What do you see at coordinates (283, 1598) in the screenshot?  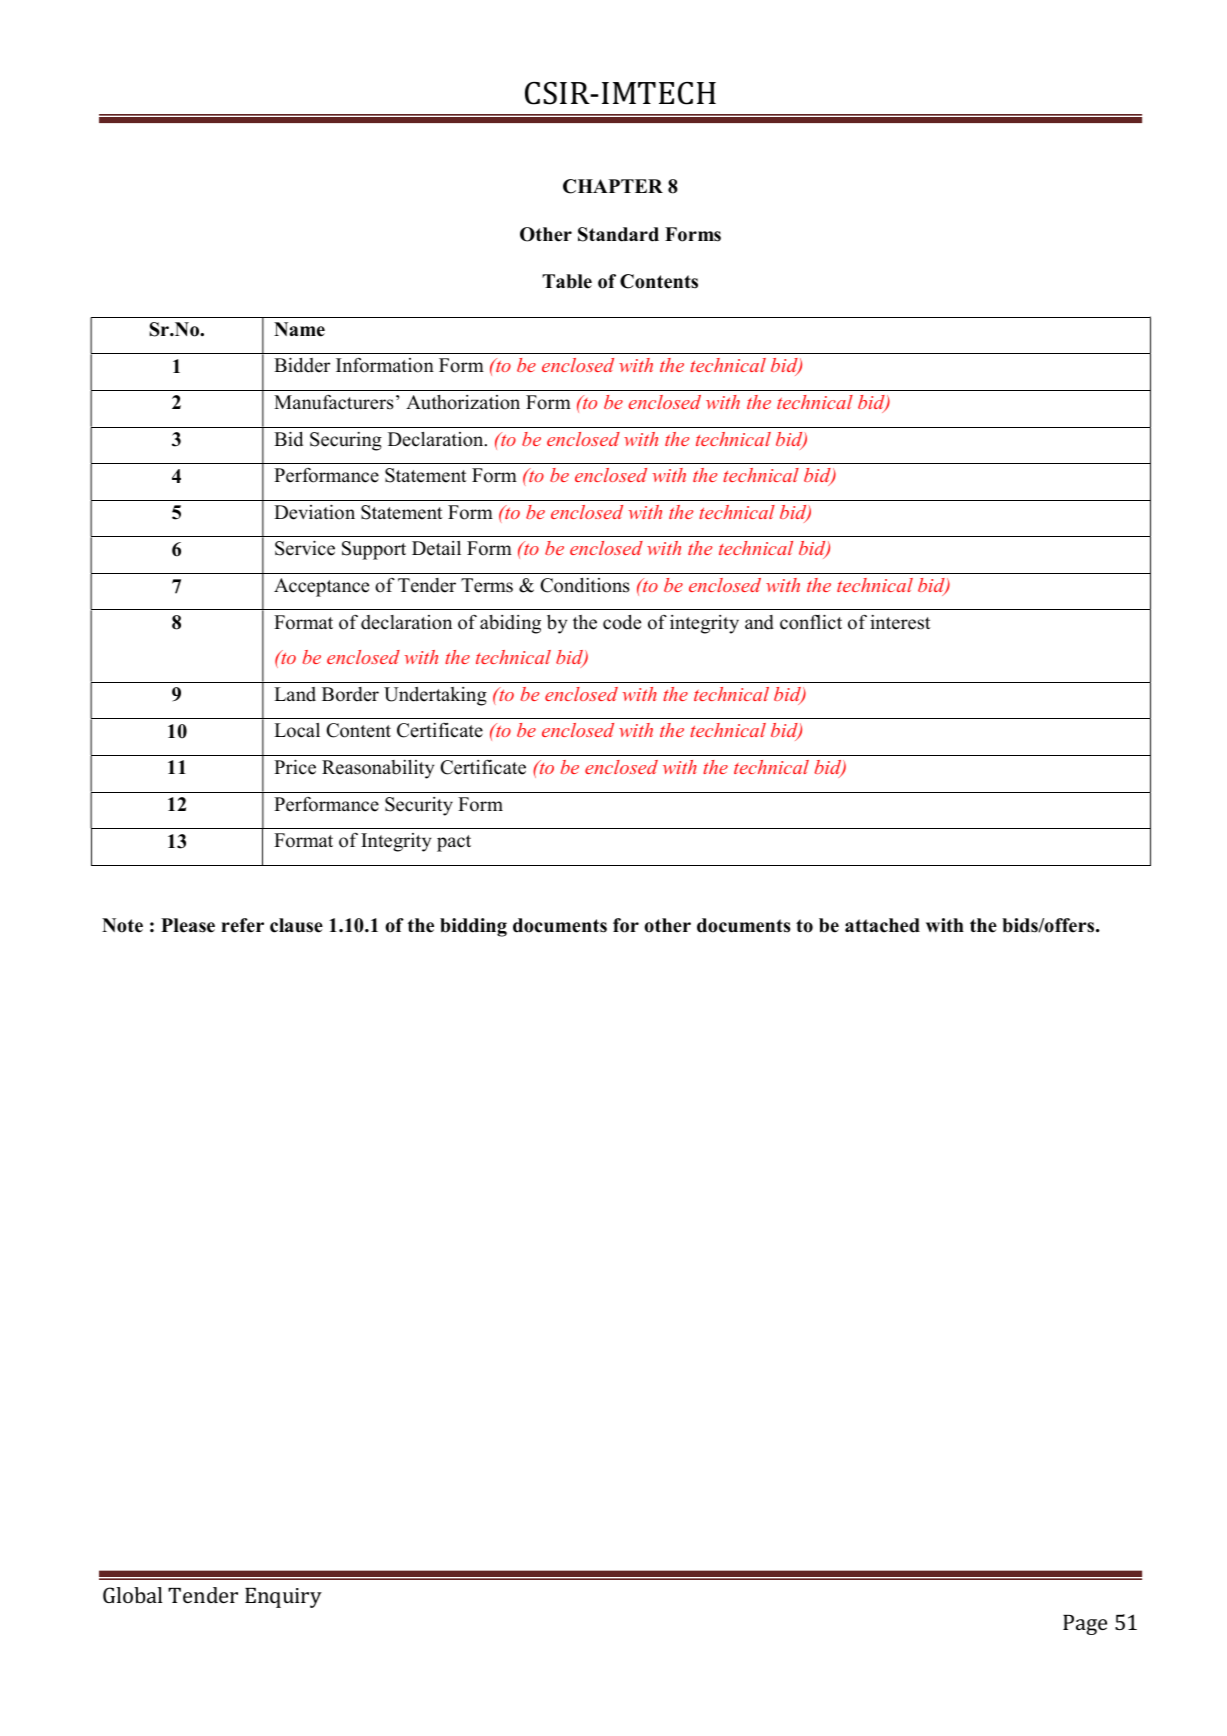 I see `Enquiry` at bounding box center [283, 1598].
